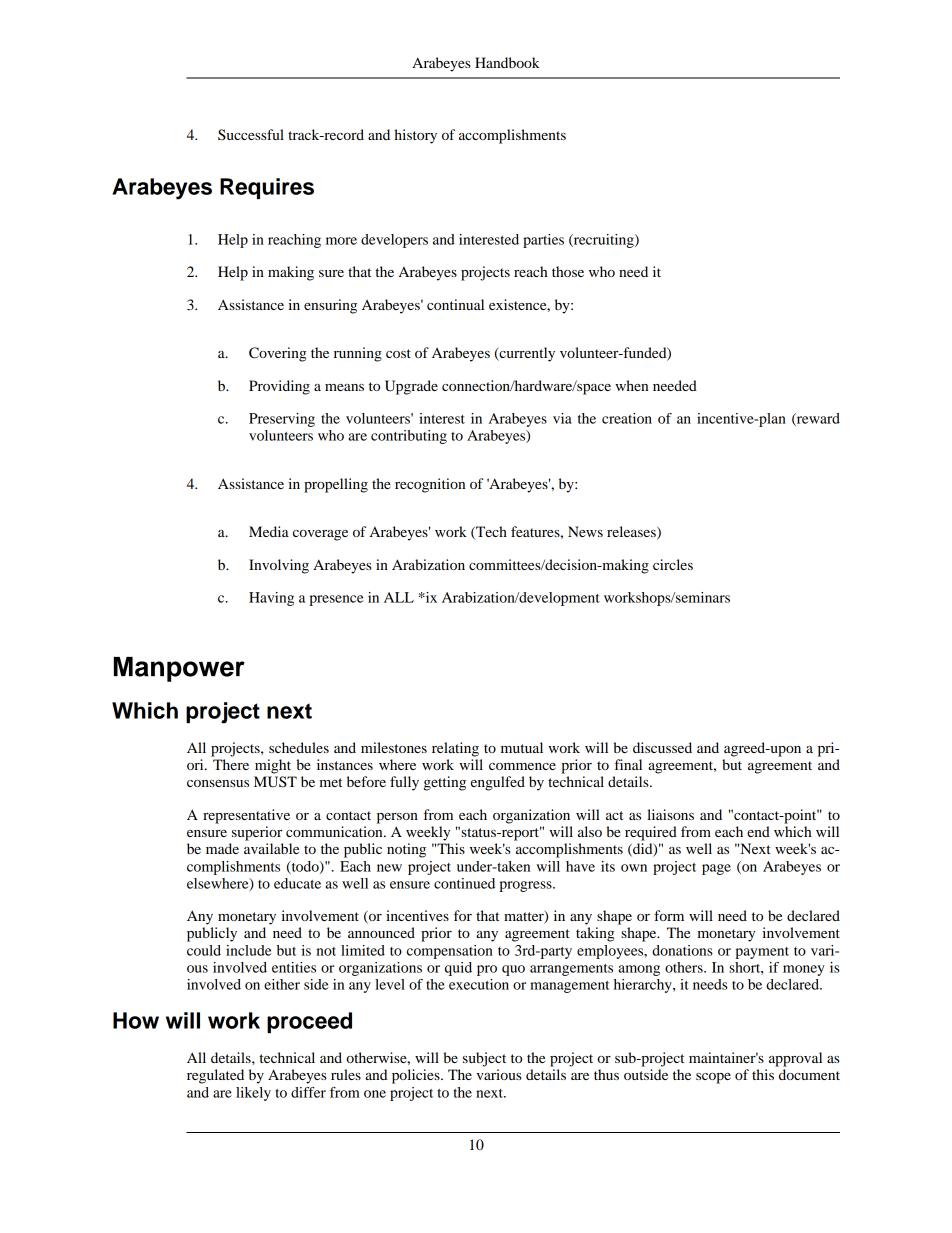 The image size is (952, 1233). I want to click on Covering, so click(278, 354).
